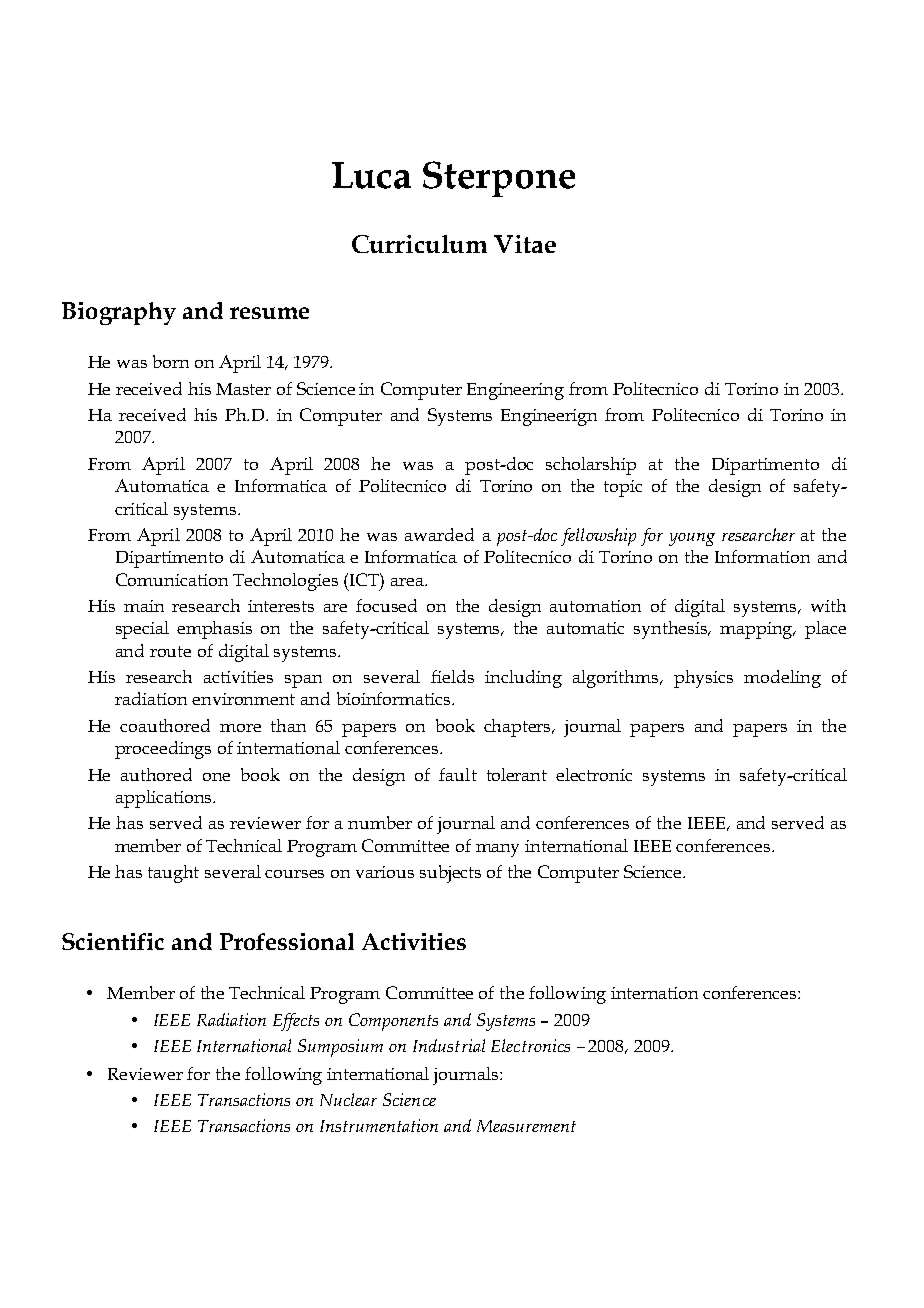 This image has width=924, height=1308. What do you see at coordinates (449, 1045) in the image?
I see `Industrial` at bounding box center [449, 1045].
